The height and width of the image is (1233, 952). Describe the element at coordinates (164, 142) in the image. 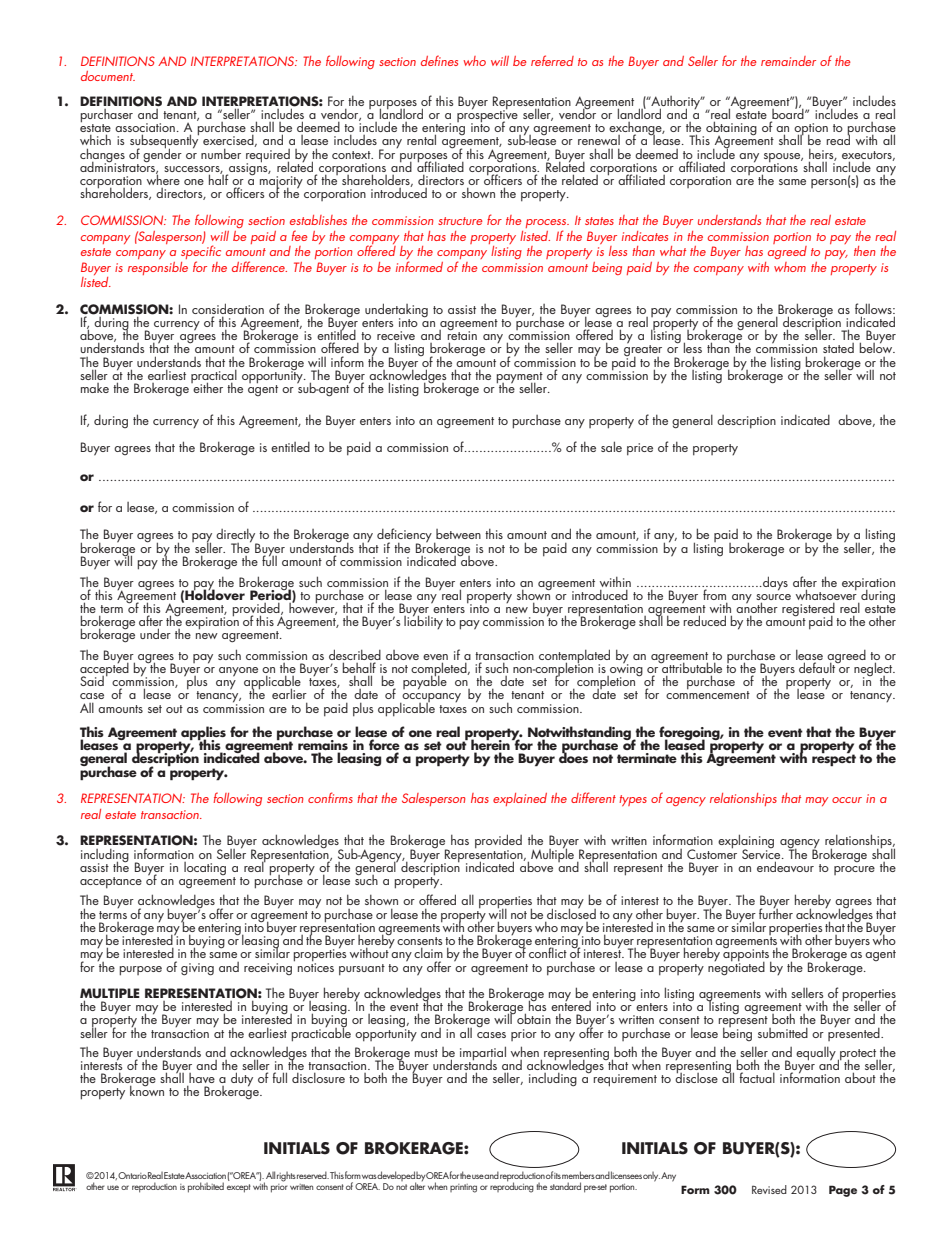

I see `subsequently` at that location.
